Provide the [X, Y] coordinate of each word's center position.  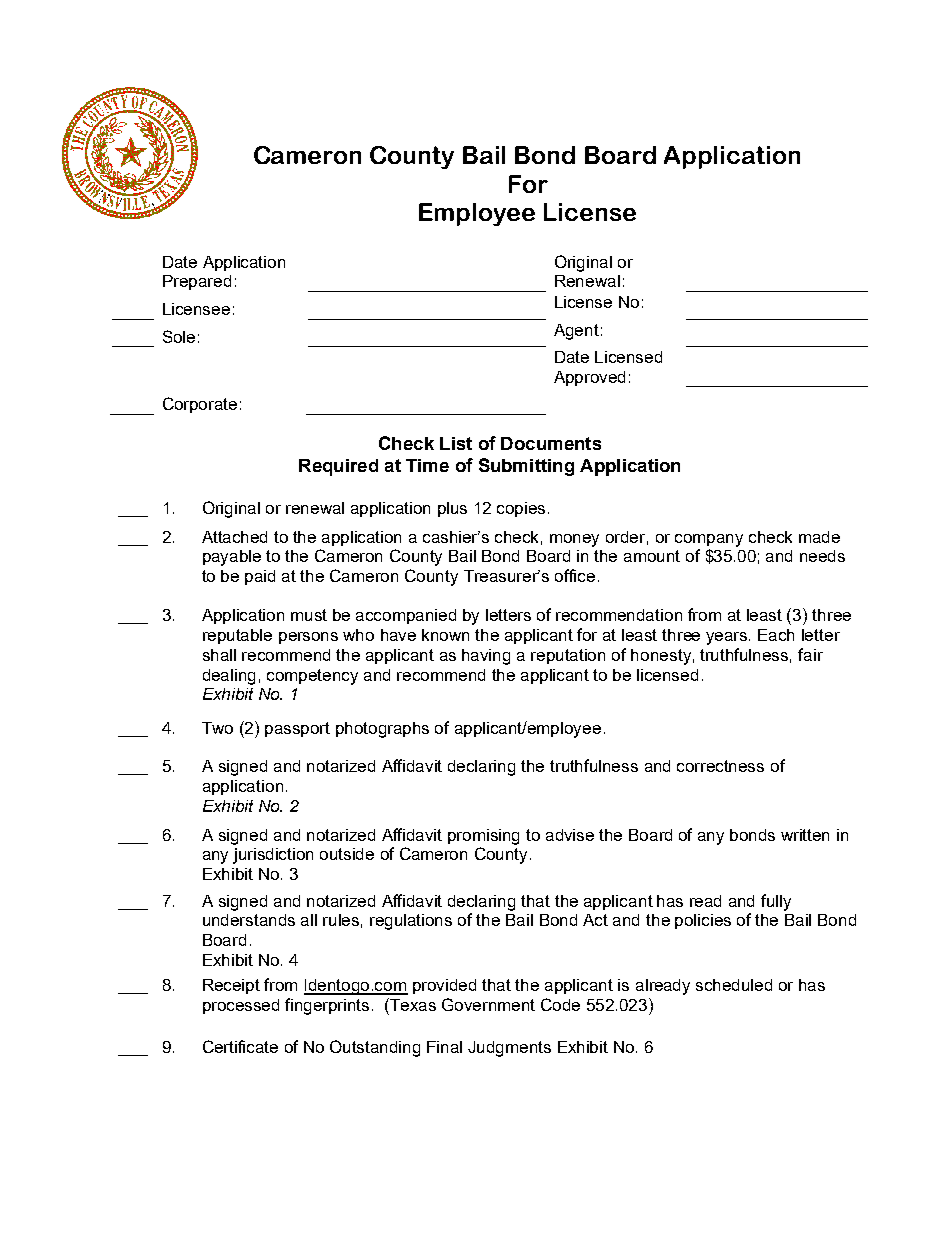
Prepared [197, 282]
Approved [589, 378]
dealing [229, 677]
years [728, 638]
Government [488, 1004]
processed [241, 1006]
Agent [576, 332]
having [486, 657]
